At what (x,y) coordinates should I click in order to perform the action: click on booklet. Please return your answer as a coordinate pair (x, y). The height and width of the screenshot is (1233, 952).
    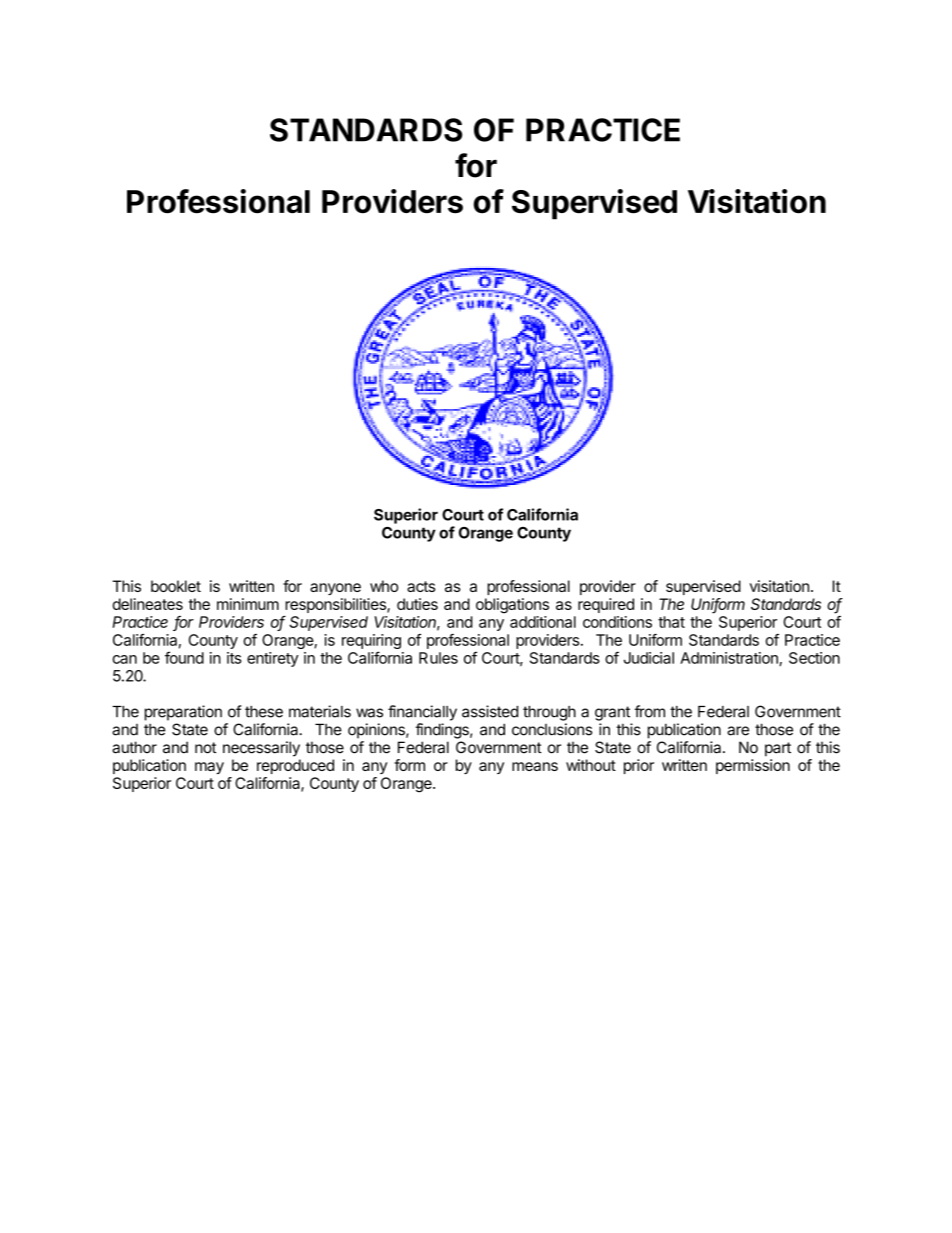
    Looking at the image, I should click on (176, 586).
